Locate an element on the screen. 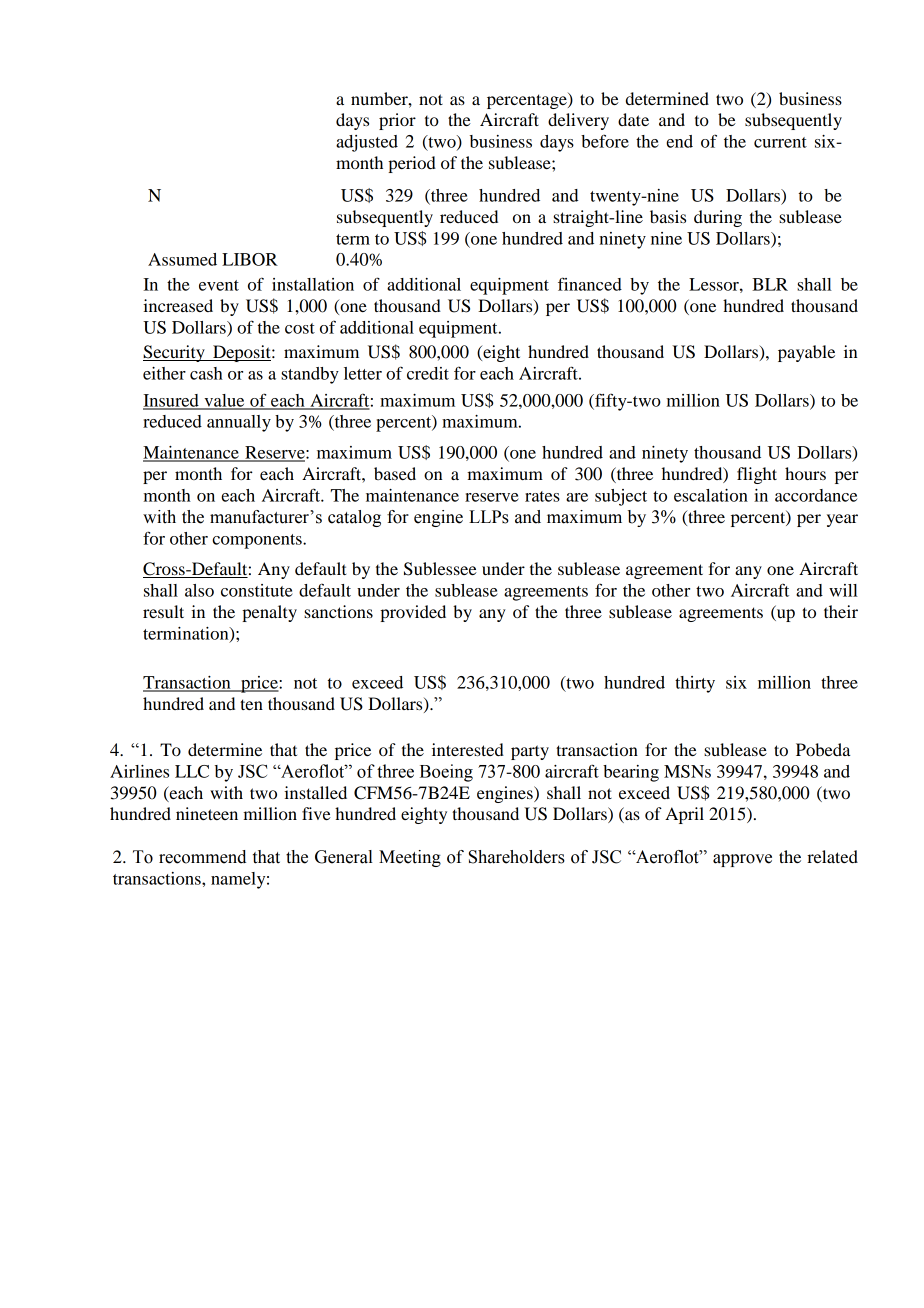  adjusted is located at coordinates (367, 143).
